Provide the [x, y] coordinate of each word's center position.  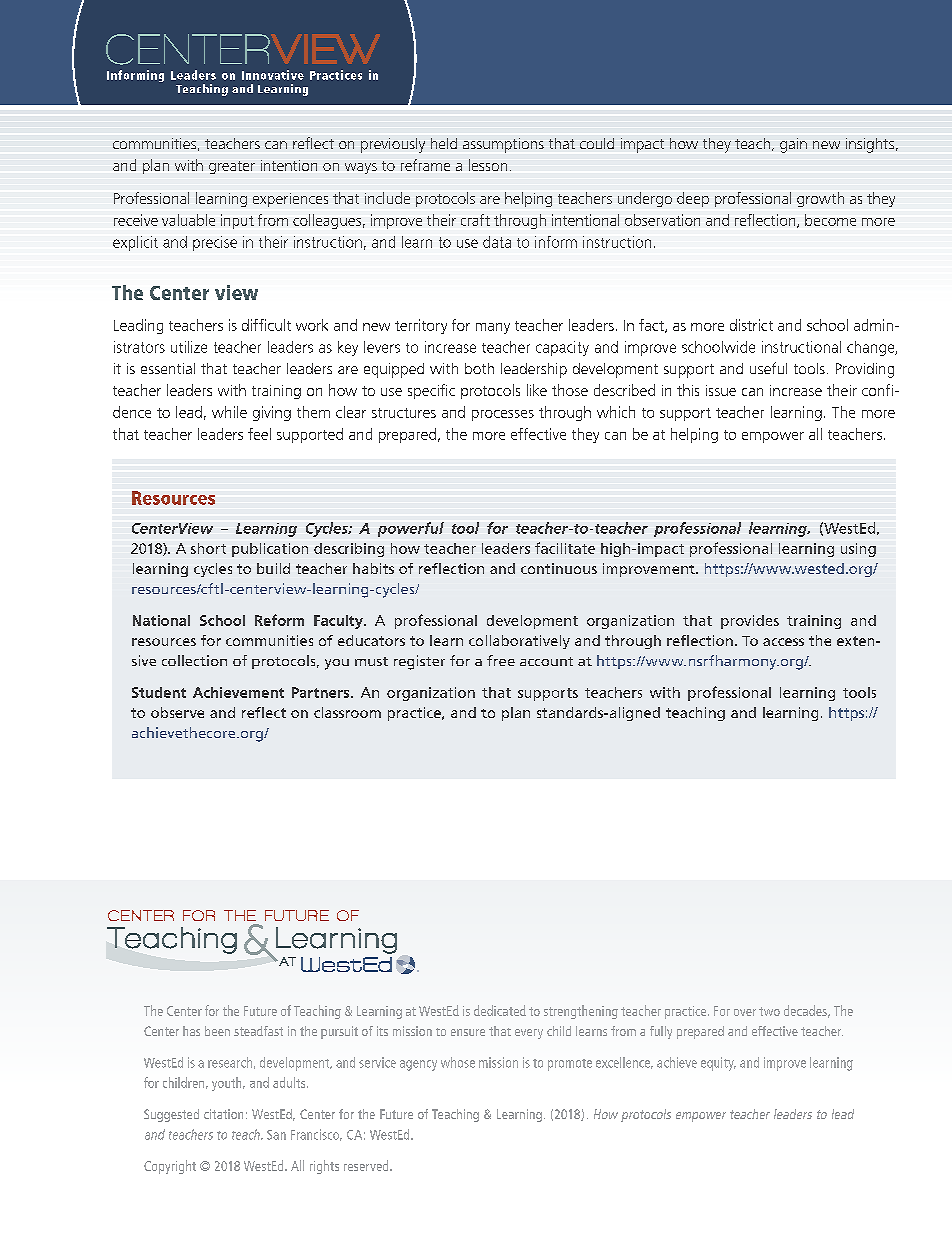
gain [793, 145]
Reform [279, 620]
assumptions [503, 145]
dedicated [500, 1010]
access [783, 642]
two [769, 1011]
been [217, 1031]
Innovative [273, 75]
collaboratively [519, 642]
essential [168, 368]
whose [458, 1062]
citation [223, 1114]
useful [768, 368]
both [479, 368]
